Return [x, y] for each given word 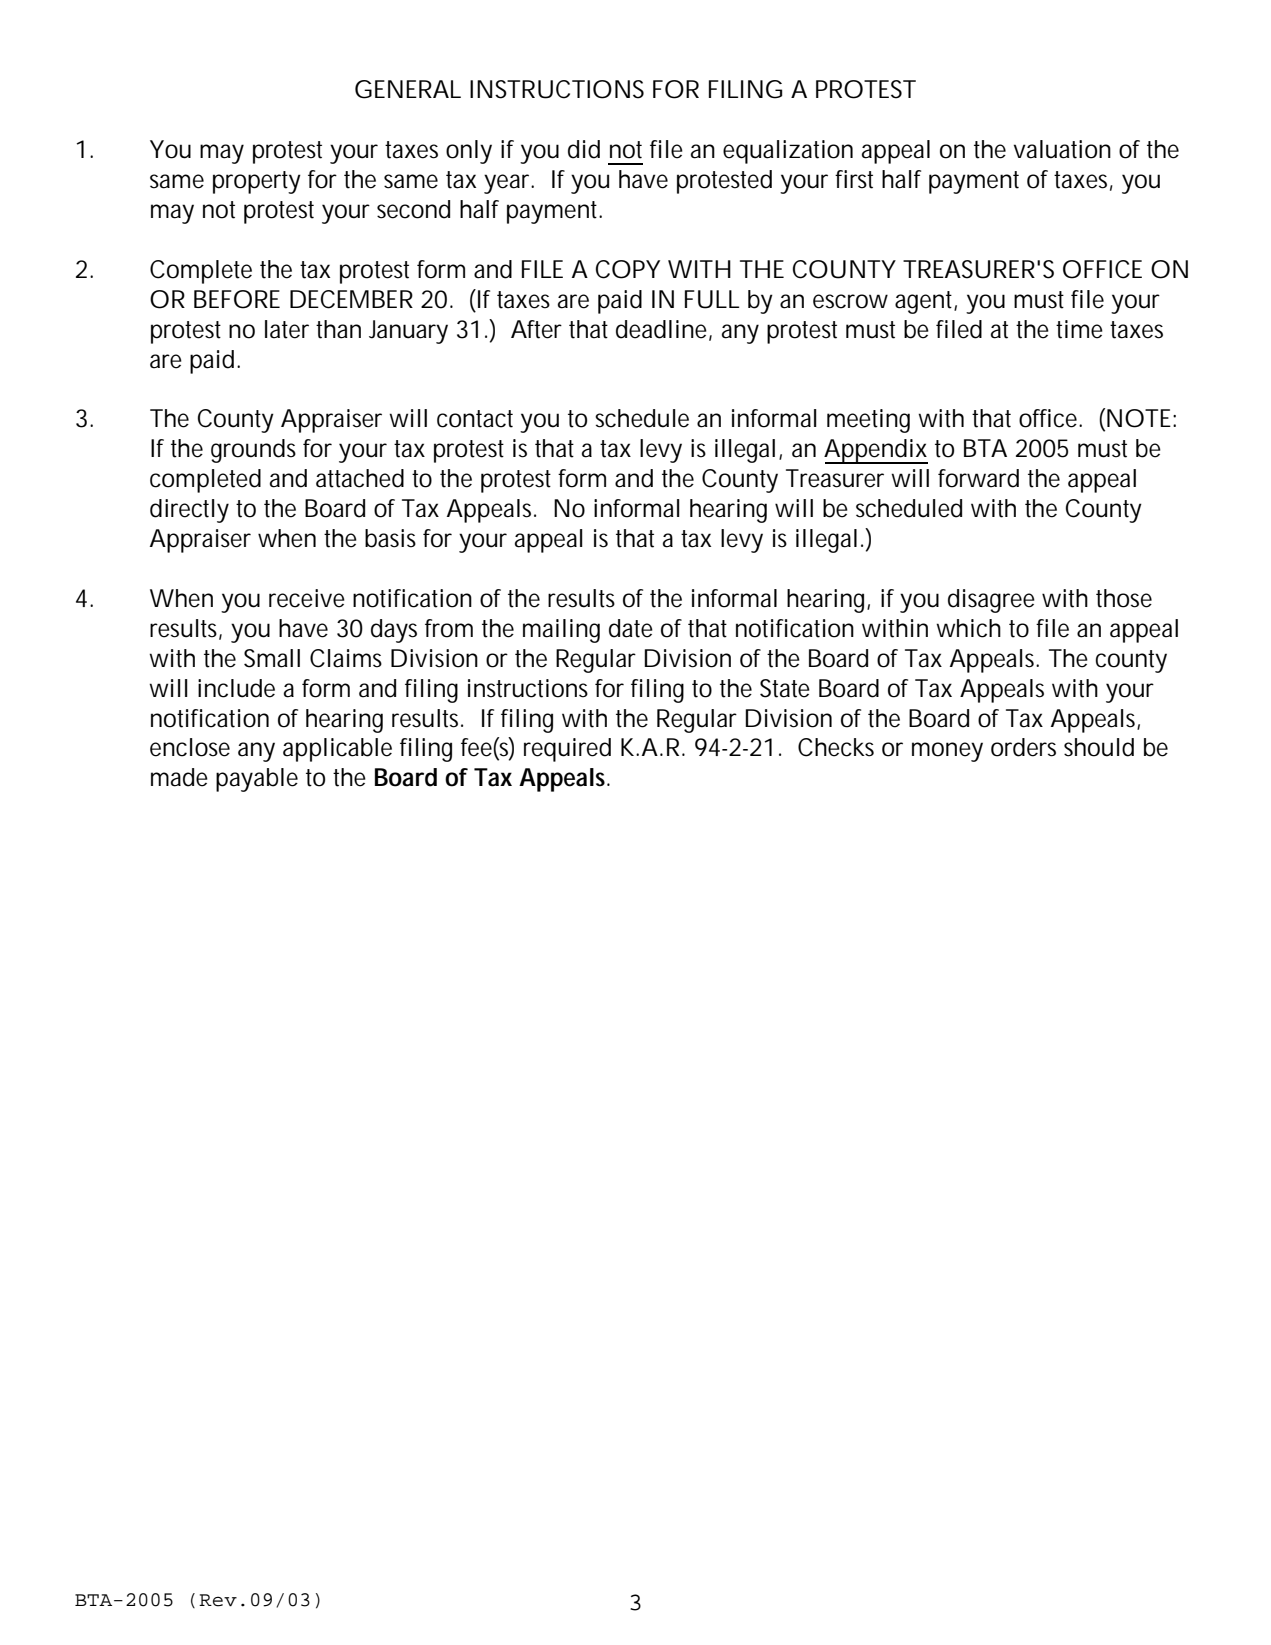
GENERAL [408, 89]
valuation [1062, 149]
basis [390, 538]
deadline [663, 330]
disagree [991, 601]
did [584, 149]
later [287, 329]
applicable [337, 750]
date [631, 628]
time [1079, 329]
